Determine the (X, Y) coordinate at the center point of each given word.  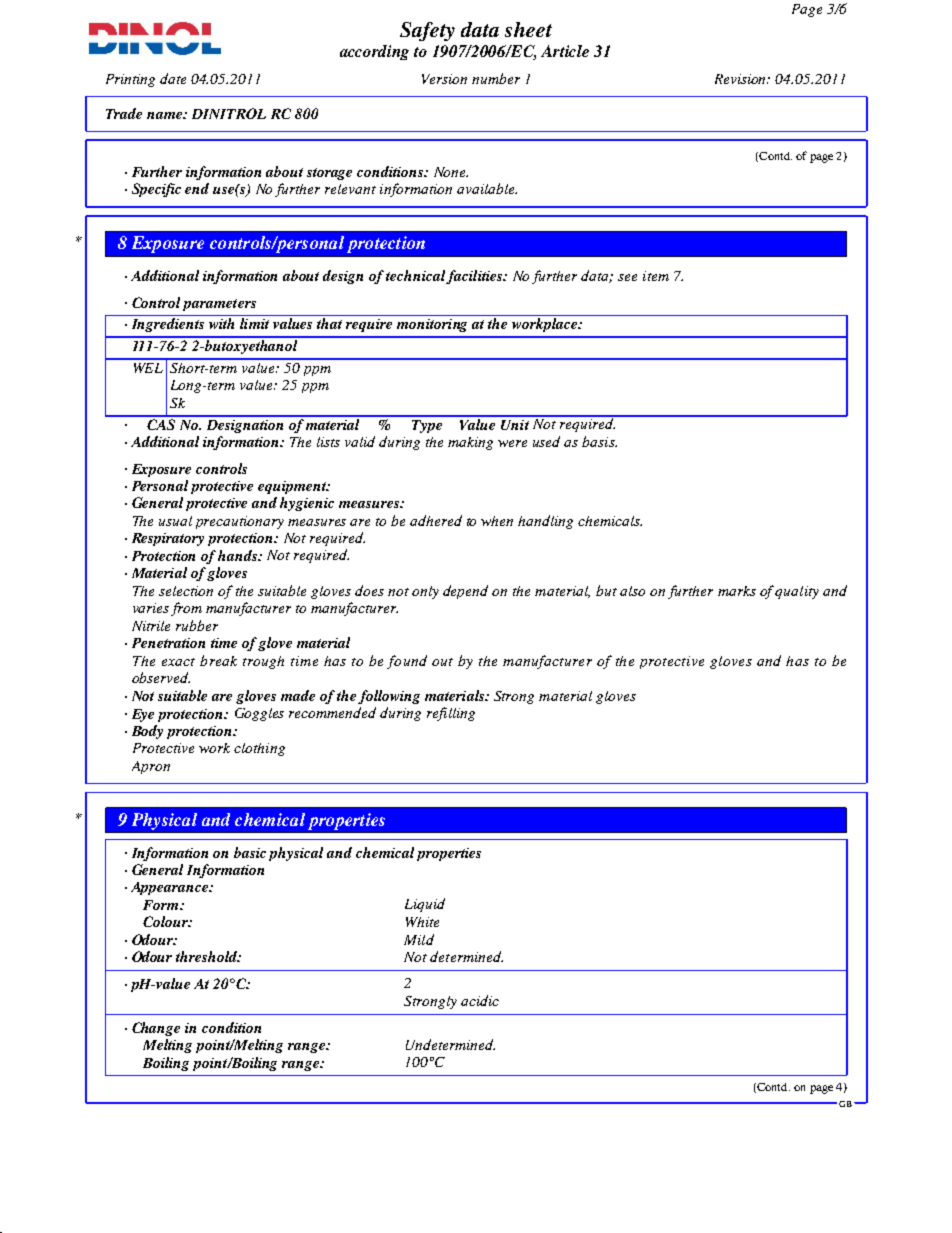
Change (156, 1029)
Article (565, 51)
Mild (419, 939)
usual (175, 521)
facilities (475, 277)
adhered (436, 520)
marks (737, 591)
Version (444, 79)
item (656, 276)
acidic (480, 1000)
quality (797, 592)
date (173, 78)
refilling (451, 714)
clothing (259, 749)
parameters (219, 305)
